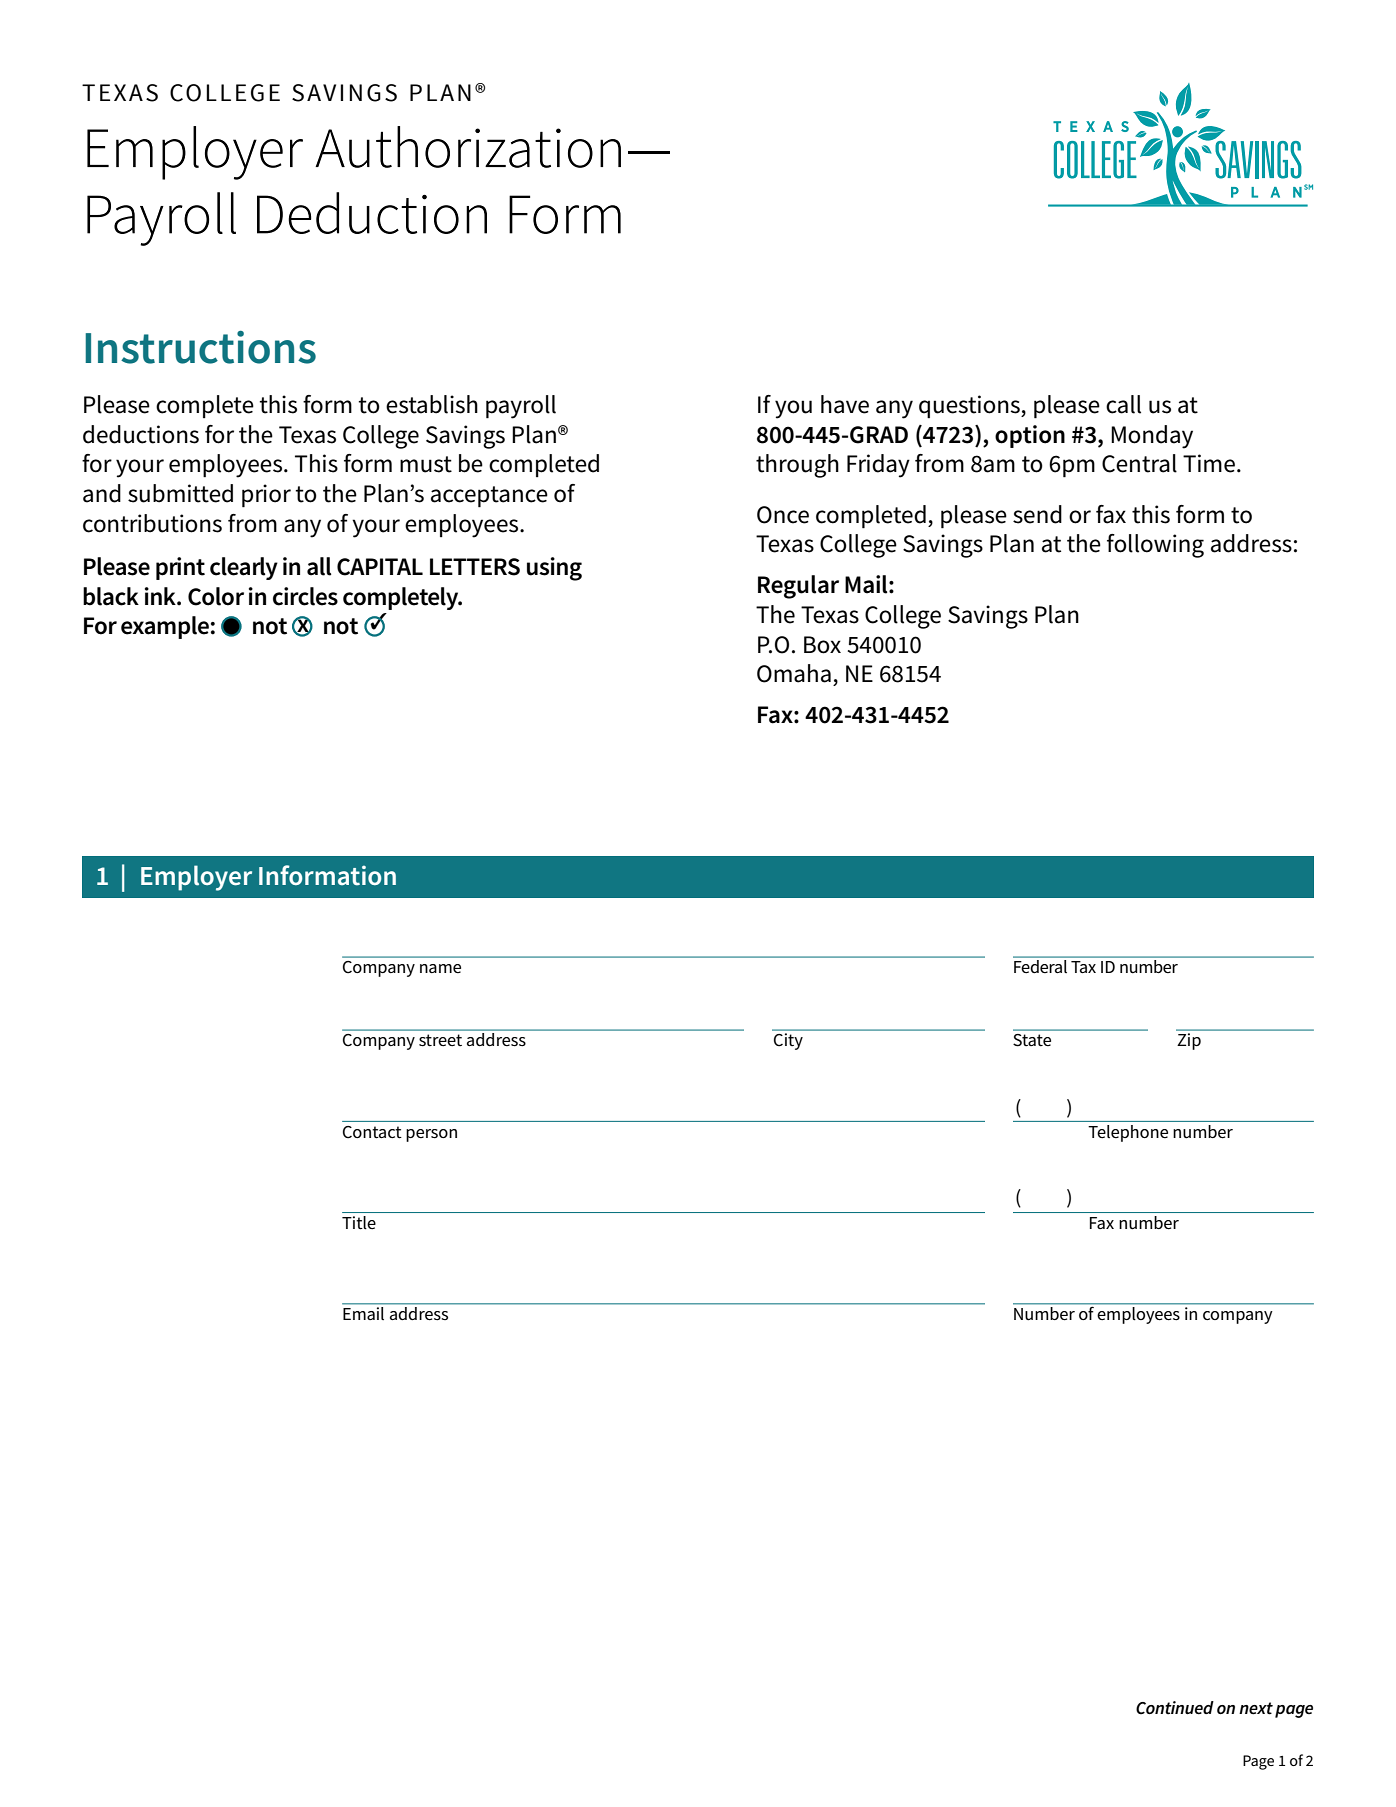 This screenshot has width=1396, height=1807. I want to click on person, so click(431, 1135).
